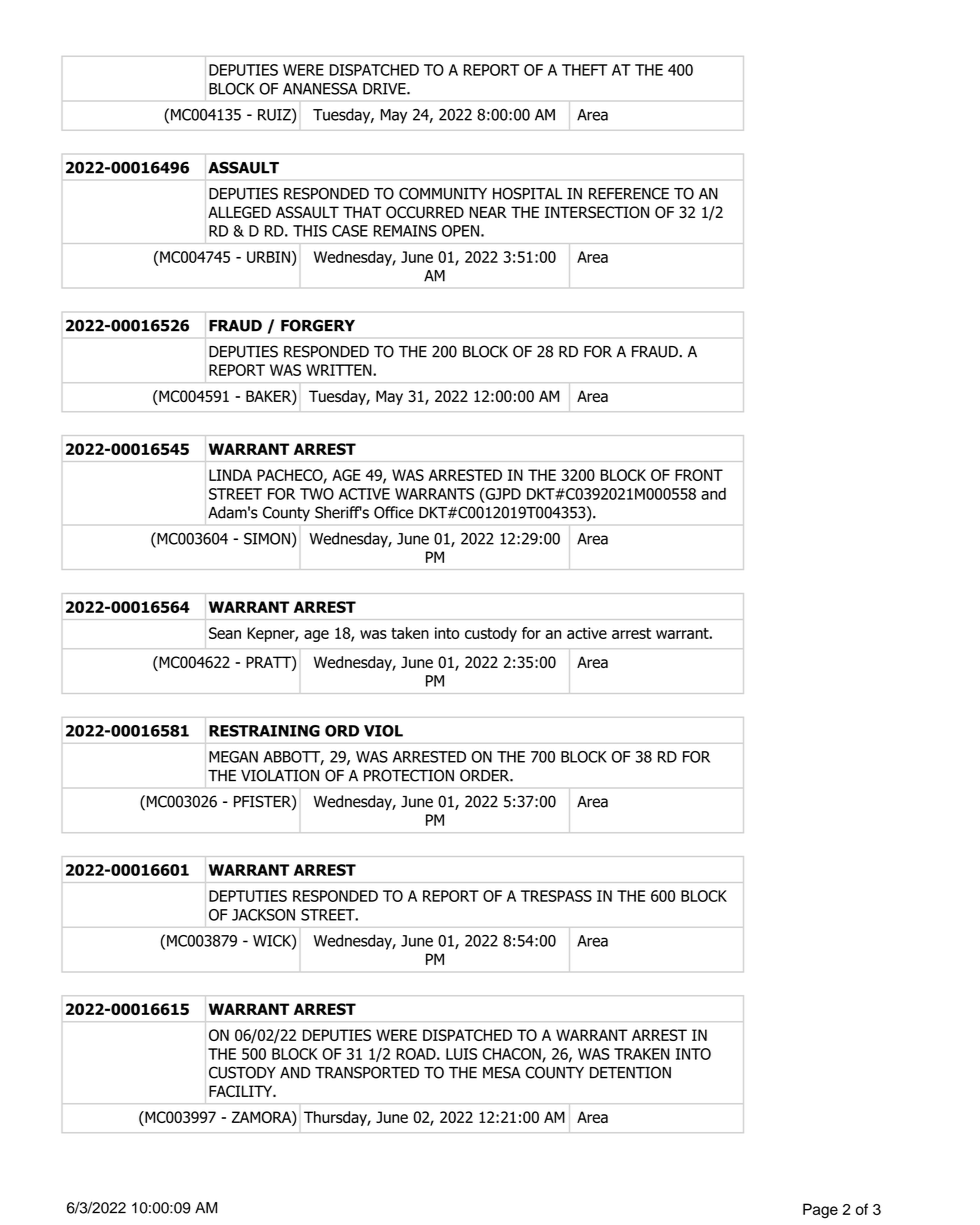 The image size is (980, 1225). Describe the element at coordinates (233, 757) in the screenshot. I see `MEGAN` at that location.
